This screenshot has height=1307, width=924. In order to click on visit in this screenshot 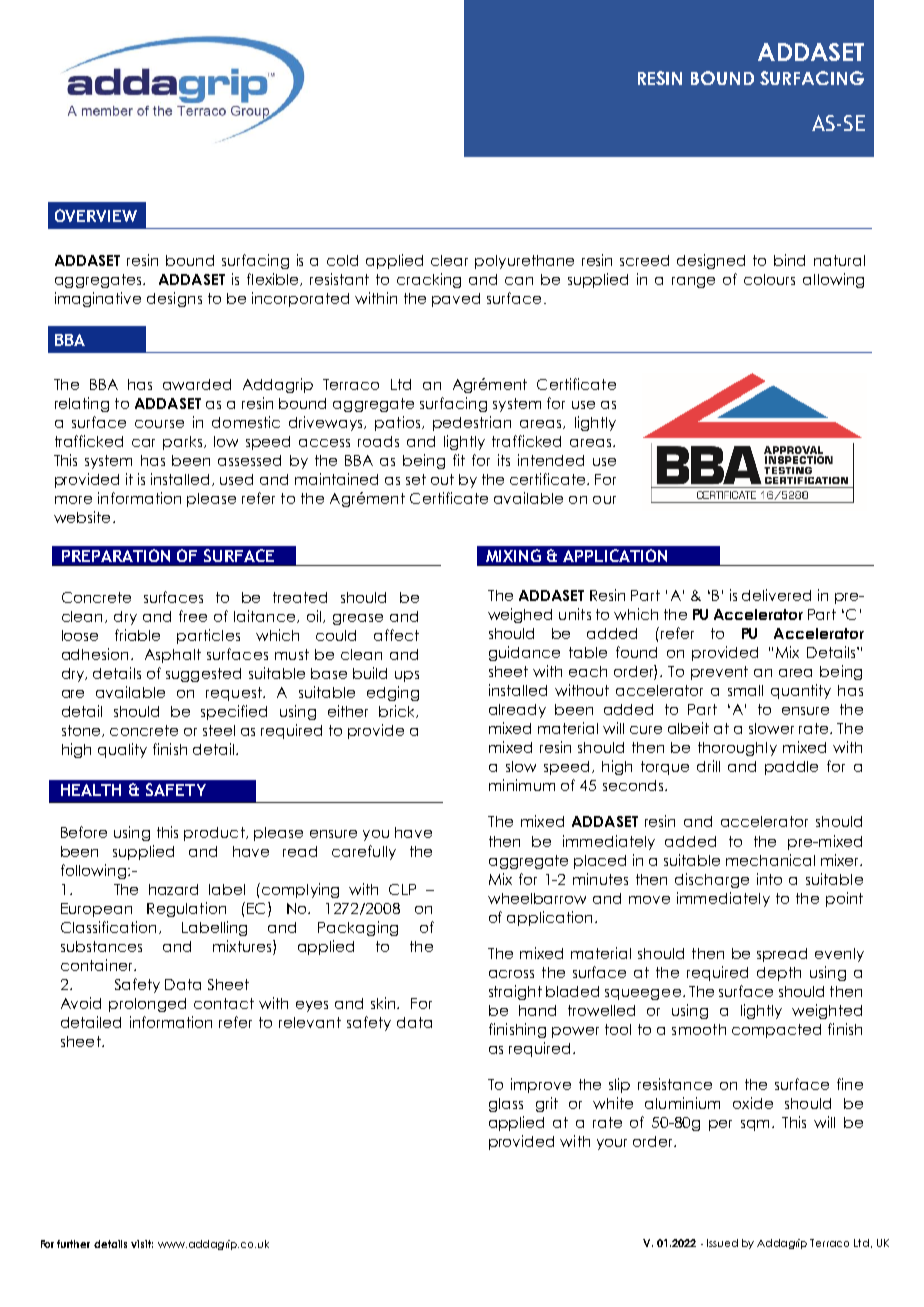, I will do `click(142, 1244)`.
